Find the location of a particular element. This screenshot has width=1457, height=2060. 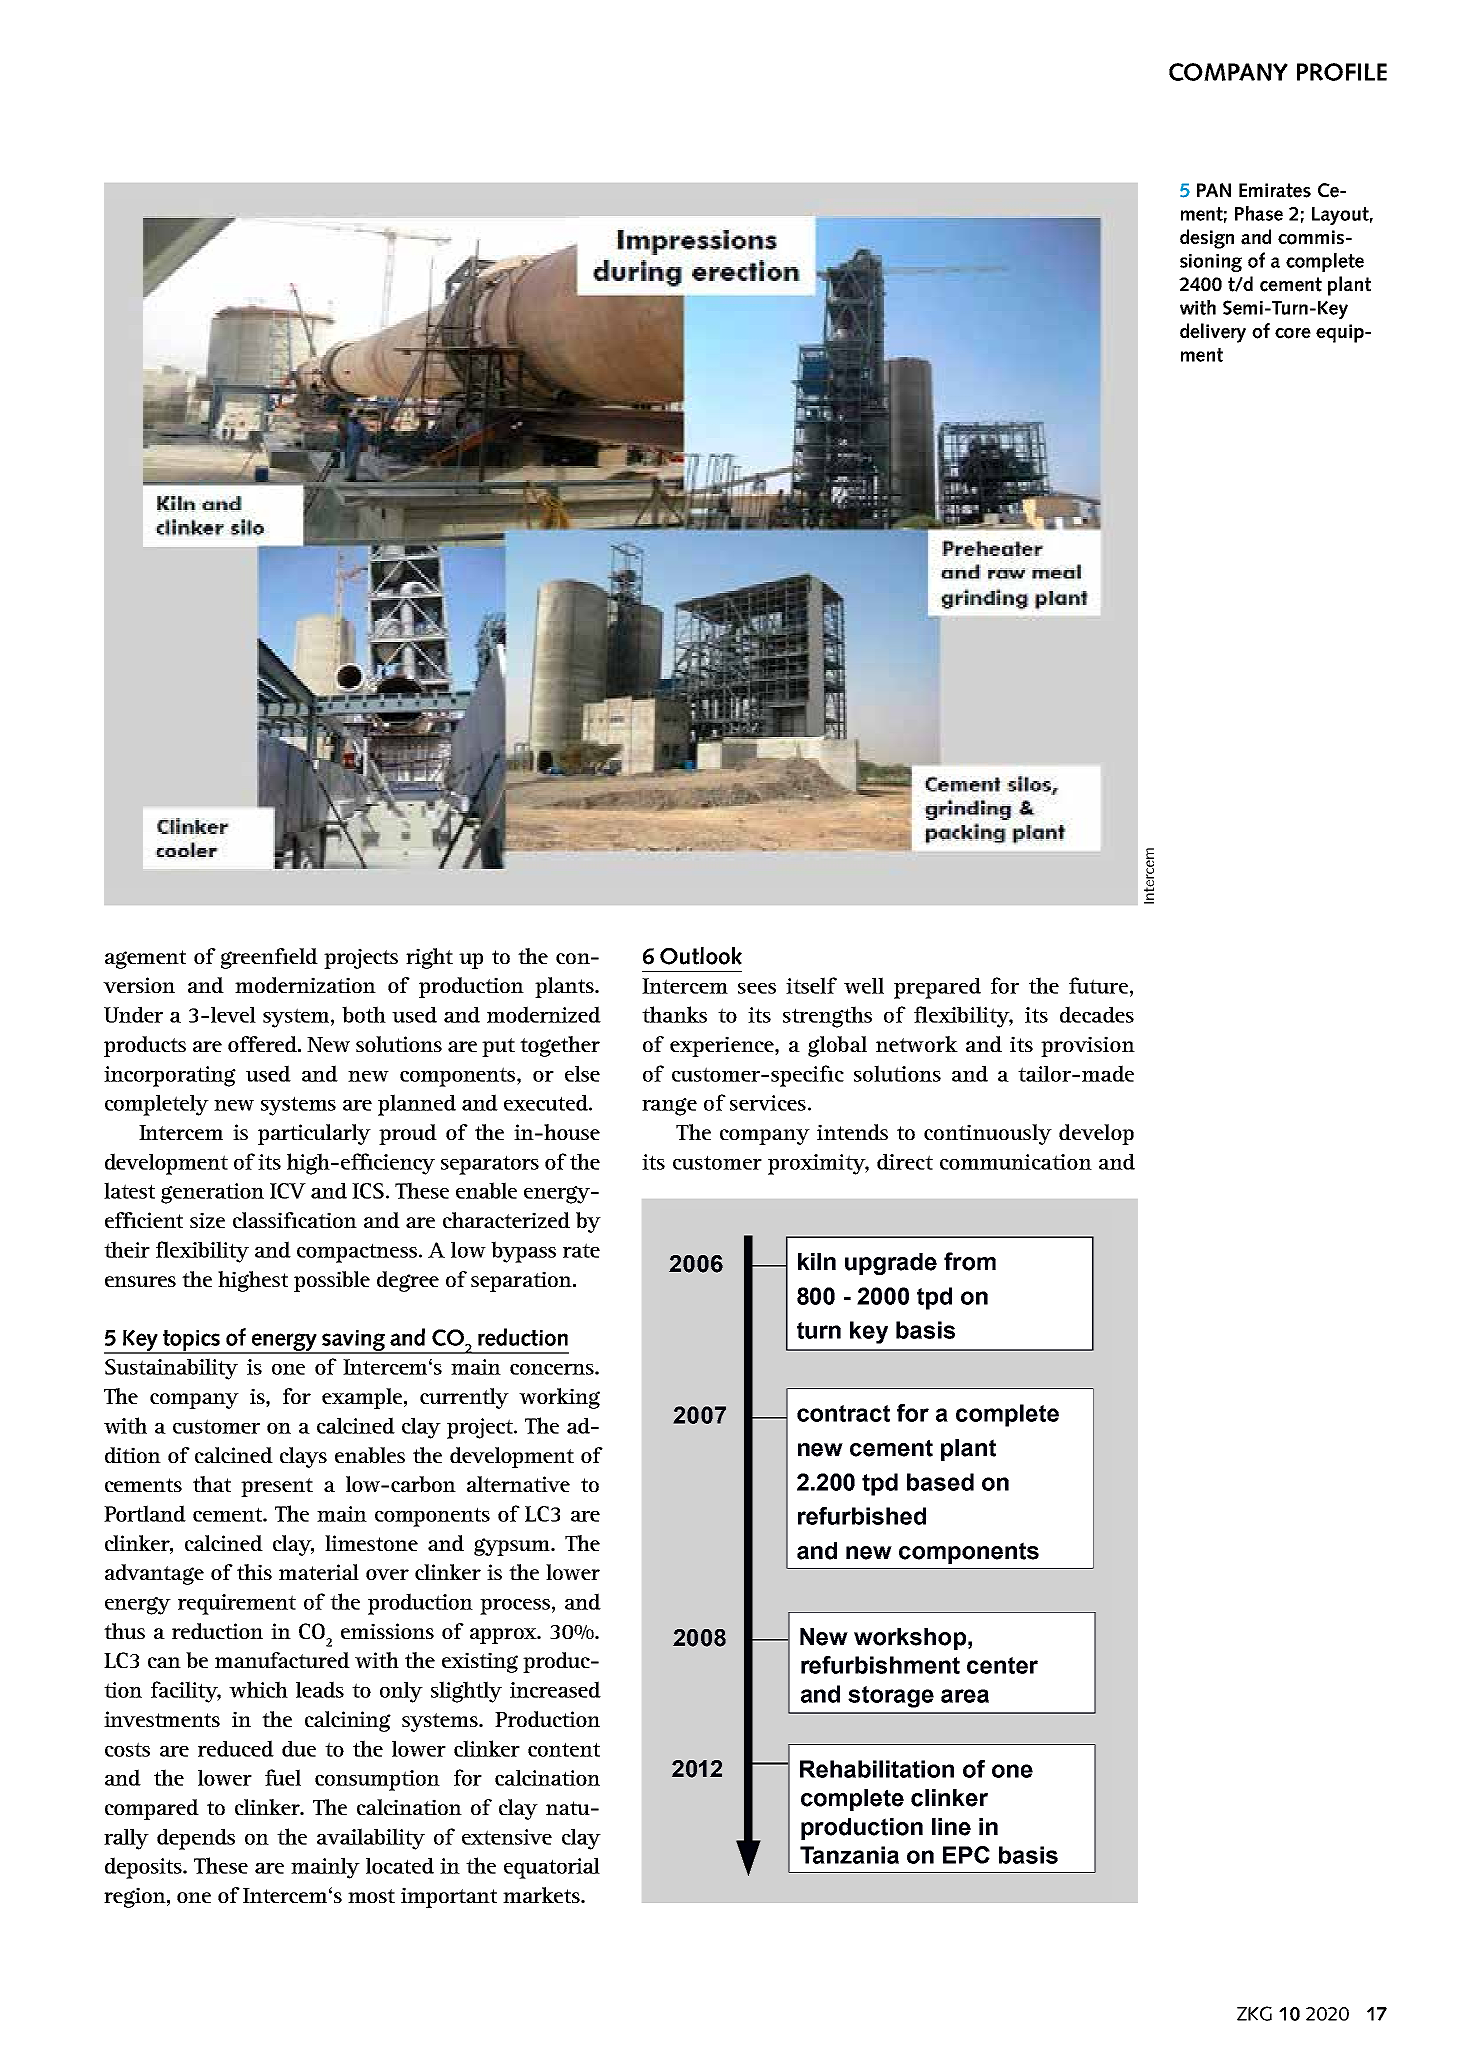

delivery is located at coordinates (1213, 333).
